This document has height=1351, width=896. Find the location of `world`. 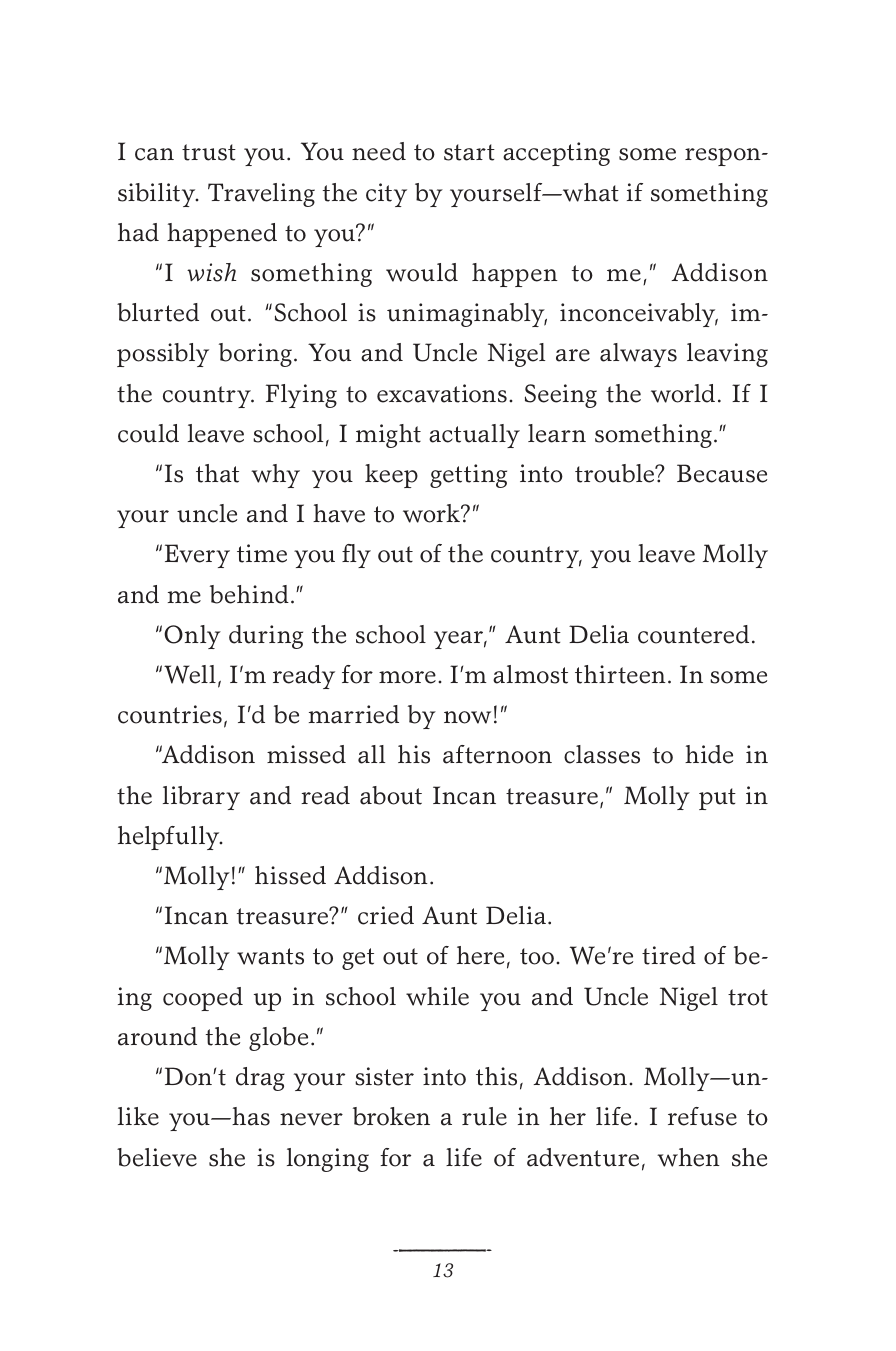

world is located at coordinates (683, 393).
